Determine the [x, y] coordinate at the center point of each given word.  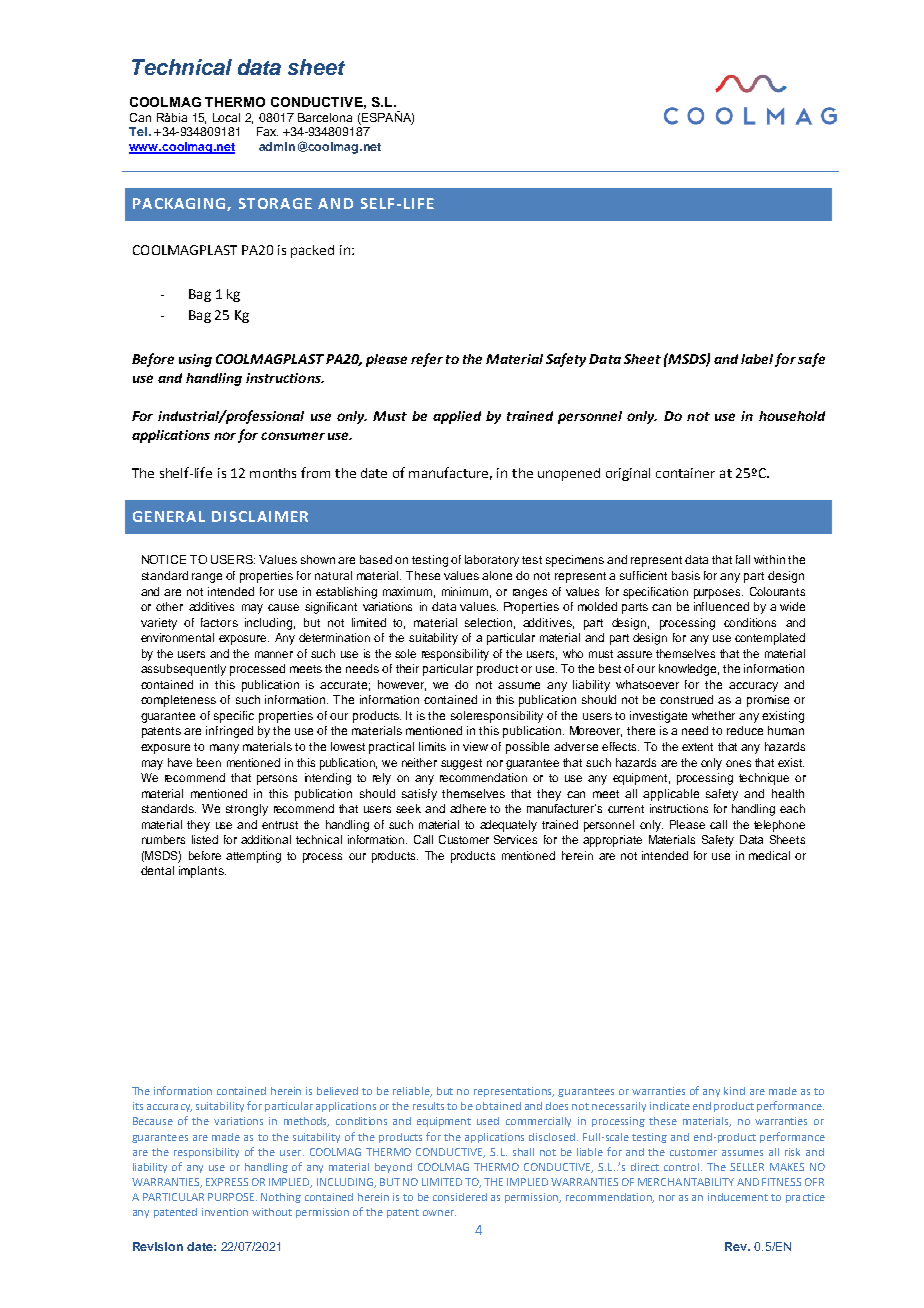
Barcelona [325, 117]
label [757, 359]
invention [225, 1212]
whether [713, 715]
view [475, 746]
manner [274, 654]
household [792, 416]
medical [769, 855]
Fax [267, 131]
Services [515, 839]
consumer [293, 436]
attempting [253, 857]
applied [457, 417]
